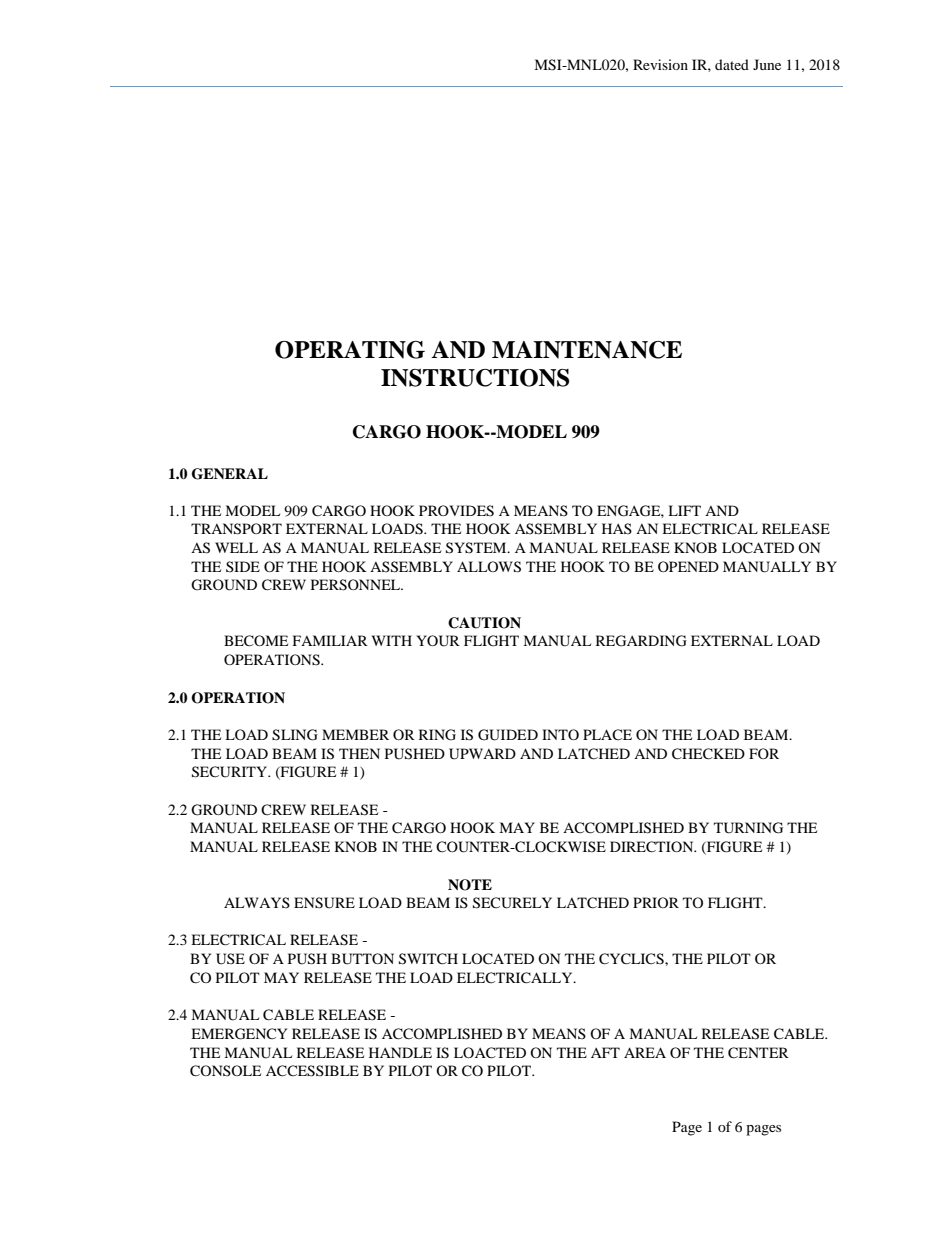 This screenshot has height=1233, width=952. What do you see at coordinates (470, 885) in the screenshot?
I see `NOTE` at bounding box center [470, 885].
